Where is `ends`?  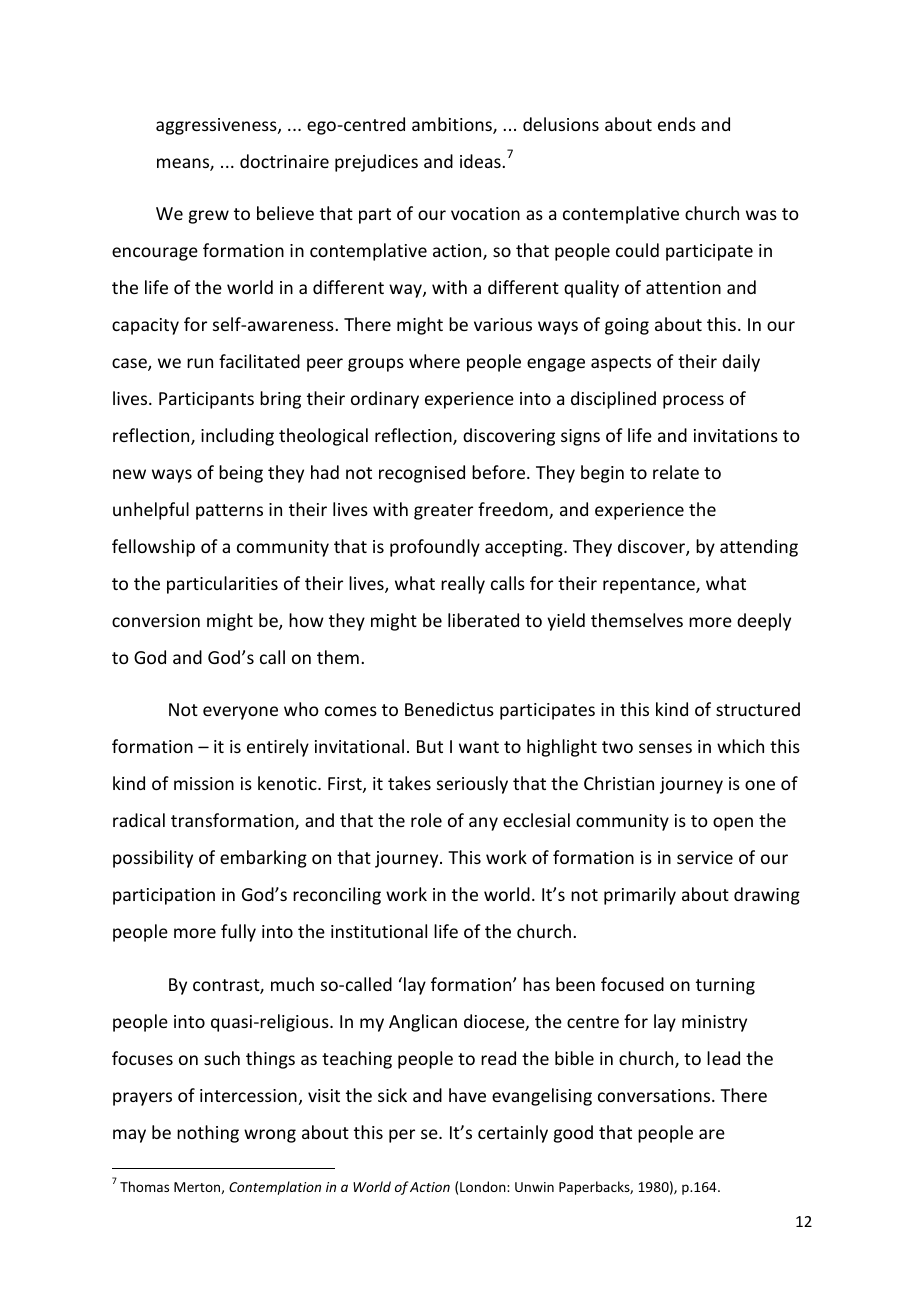
ends is located at coordinates (677, 124).
